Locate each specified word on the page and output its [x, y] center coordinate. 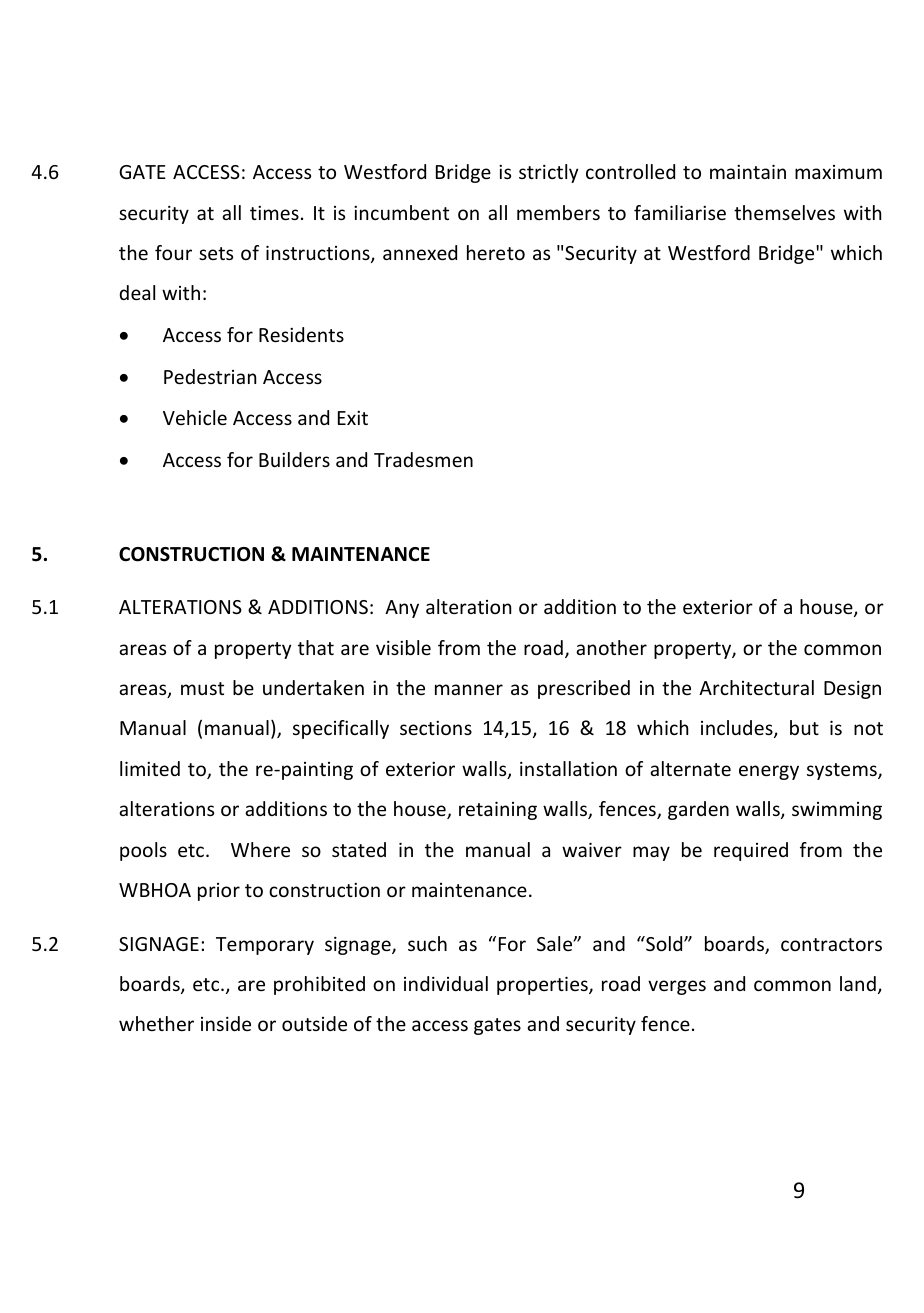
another [611, 647]
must [202, 688]
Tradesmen [423, 459]
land [858, 983]
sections [436, 728]
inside [226, 1023]
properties [543, 985]
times [274, 213]
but [804, 727]
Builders [294, 459]
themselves [784, 212]
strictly [548, 173]
